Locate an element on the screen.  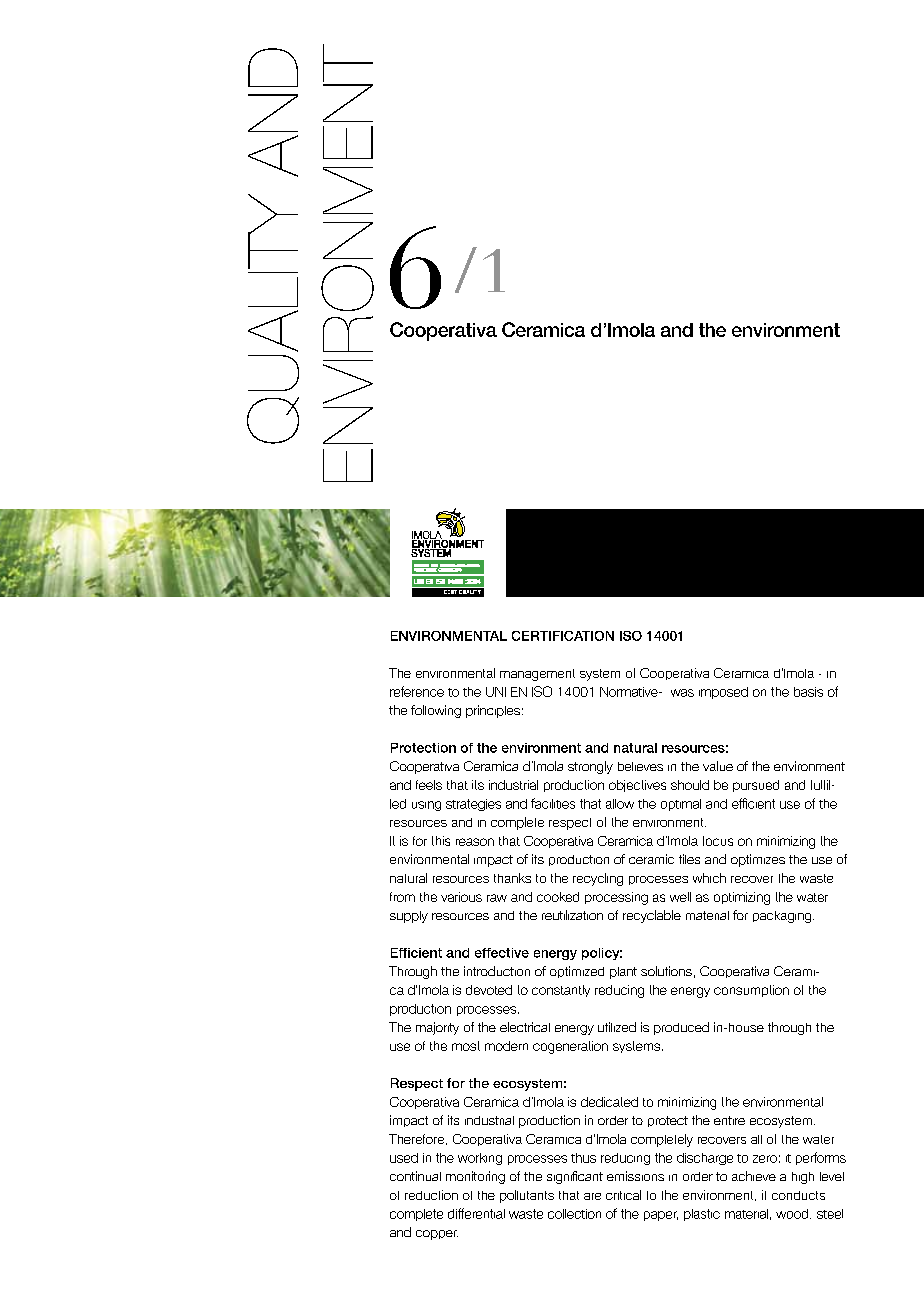
reference is located at coordinates (417, 691).
